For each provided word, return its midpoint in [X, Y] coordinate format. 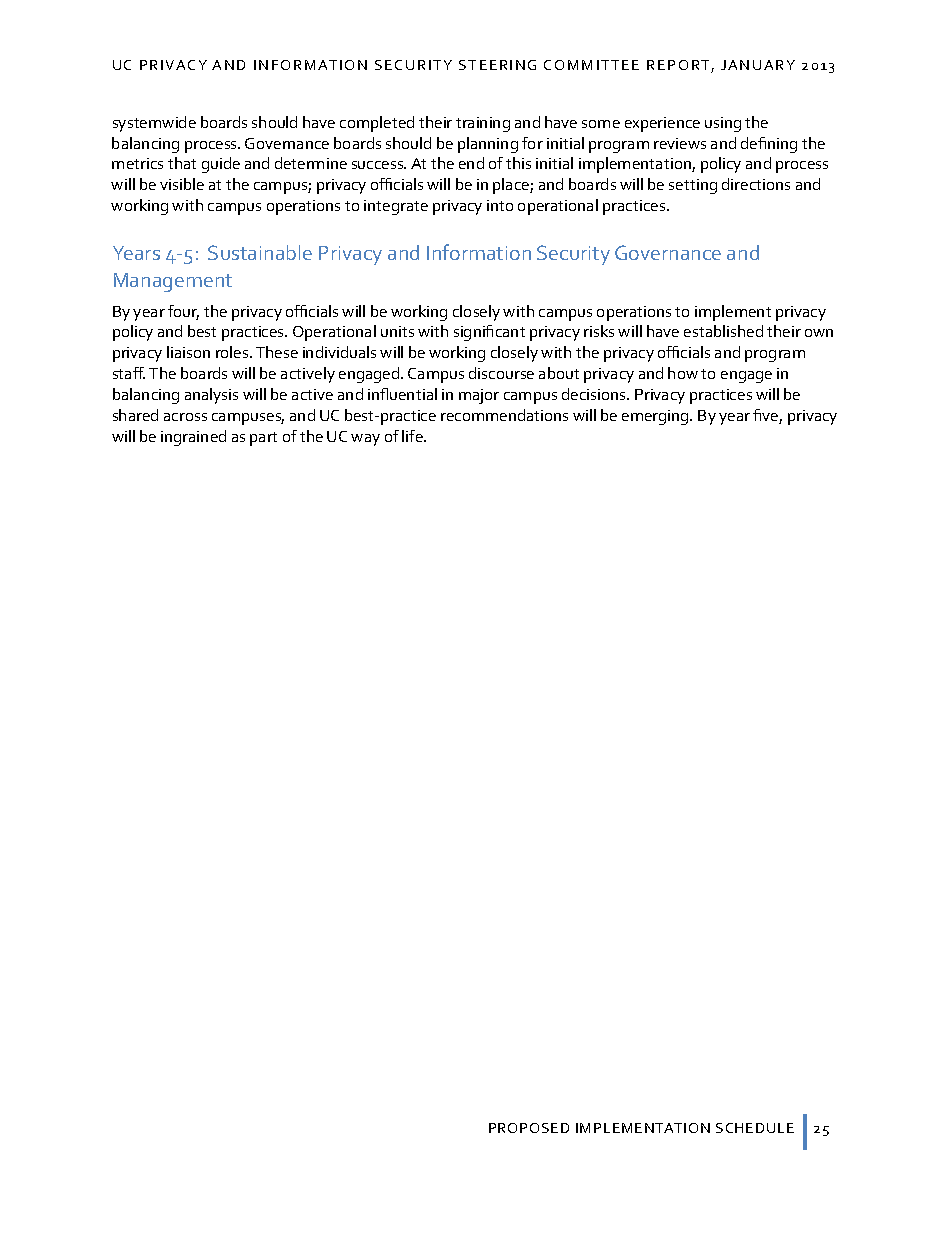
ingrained [193, 438]
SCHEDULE [755, 1128]
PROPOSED [529, 1128]
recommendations [504, 415]
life [413, 436]
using [723, 124]
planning [488, 145]
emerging [656, 417]
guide [221, 165]
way [365, 440]
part [263, 439]
